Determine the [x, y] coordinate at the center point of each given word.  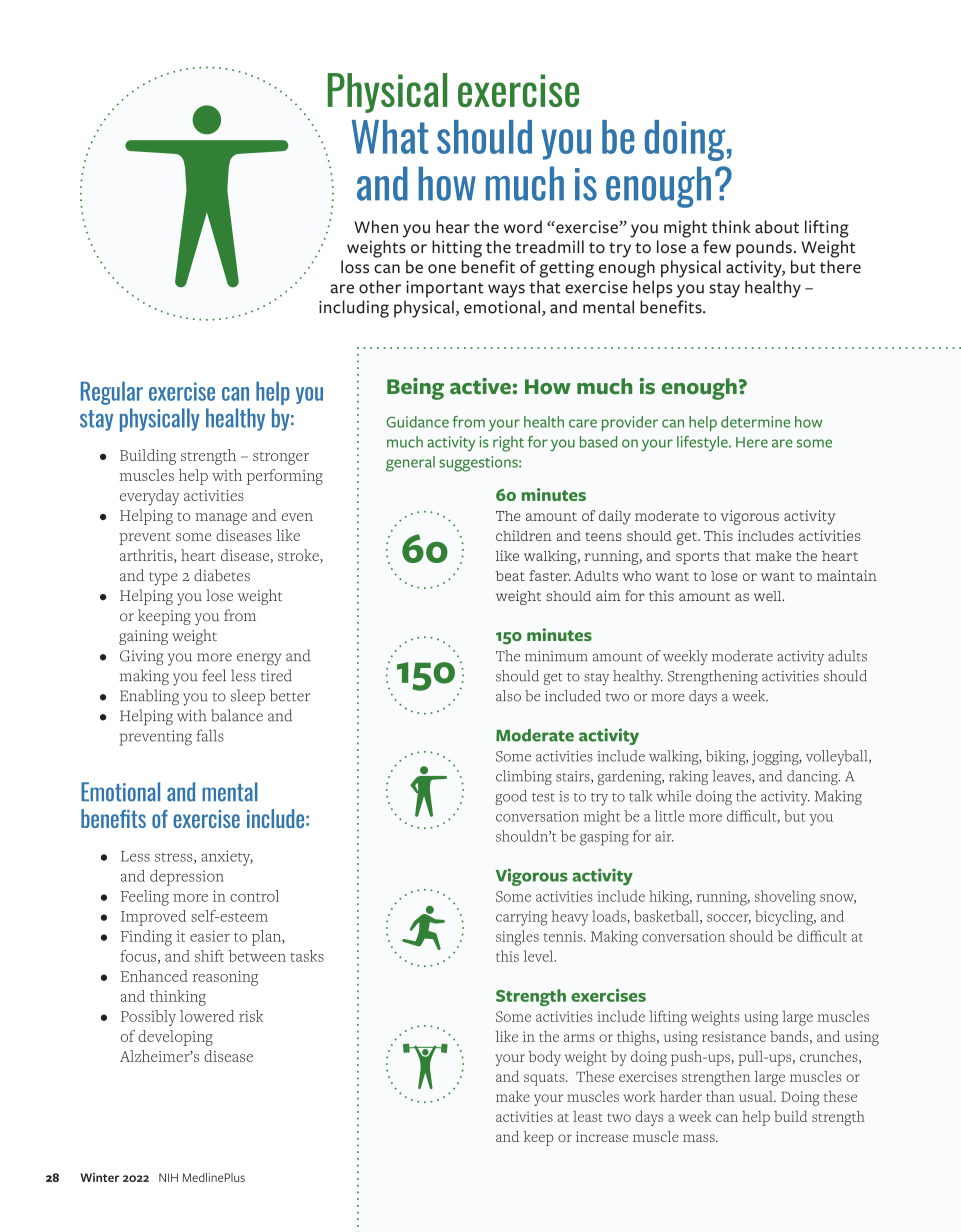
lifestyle [703, 444]
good [511, 797]
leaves [732, 777]
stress [175, 858]
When [376, 227]
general [410, 464]
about [777, 227]
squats [545, 1079]
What [390, 137]
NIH [168, 1177]
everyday [150, 497]
